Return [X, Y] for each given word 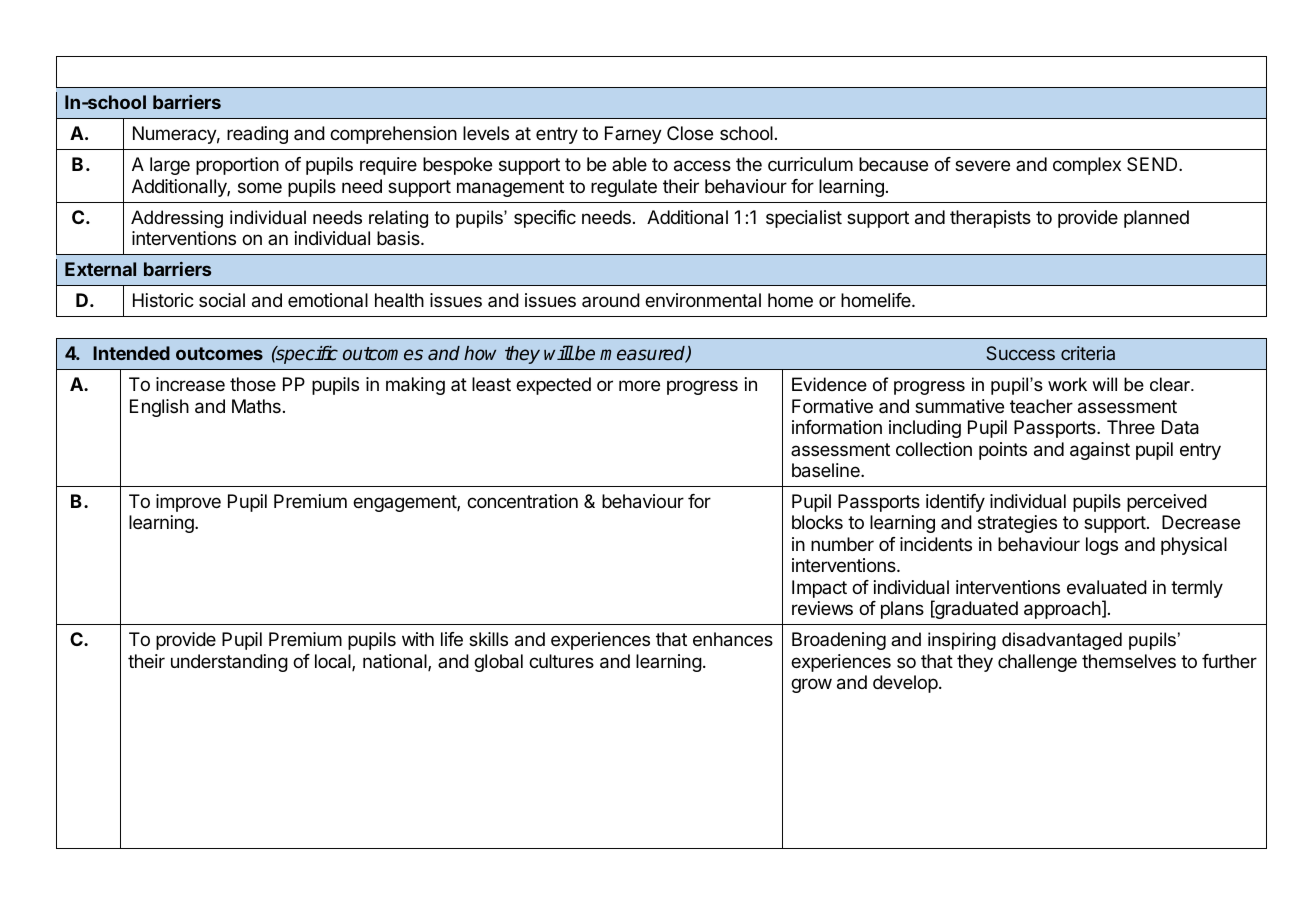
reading [257, 135]
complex [1087, 166]
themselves [1129, 661]
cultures [561, 661]
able [629, 164]
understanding [229, 663]
